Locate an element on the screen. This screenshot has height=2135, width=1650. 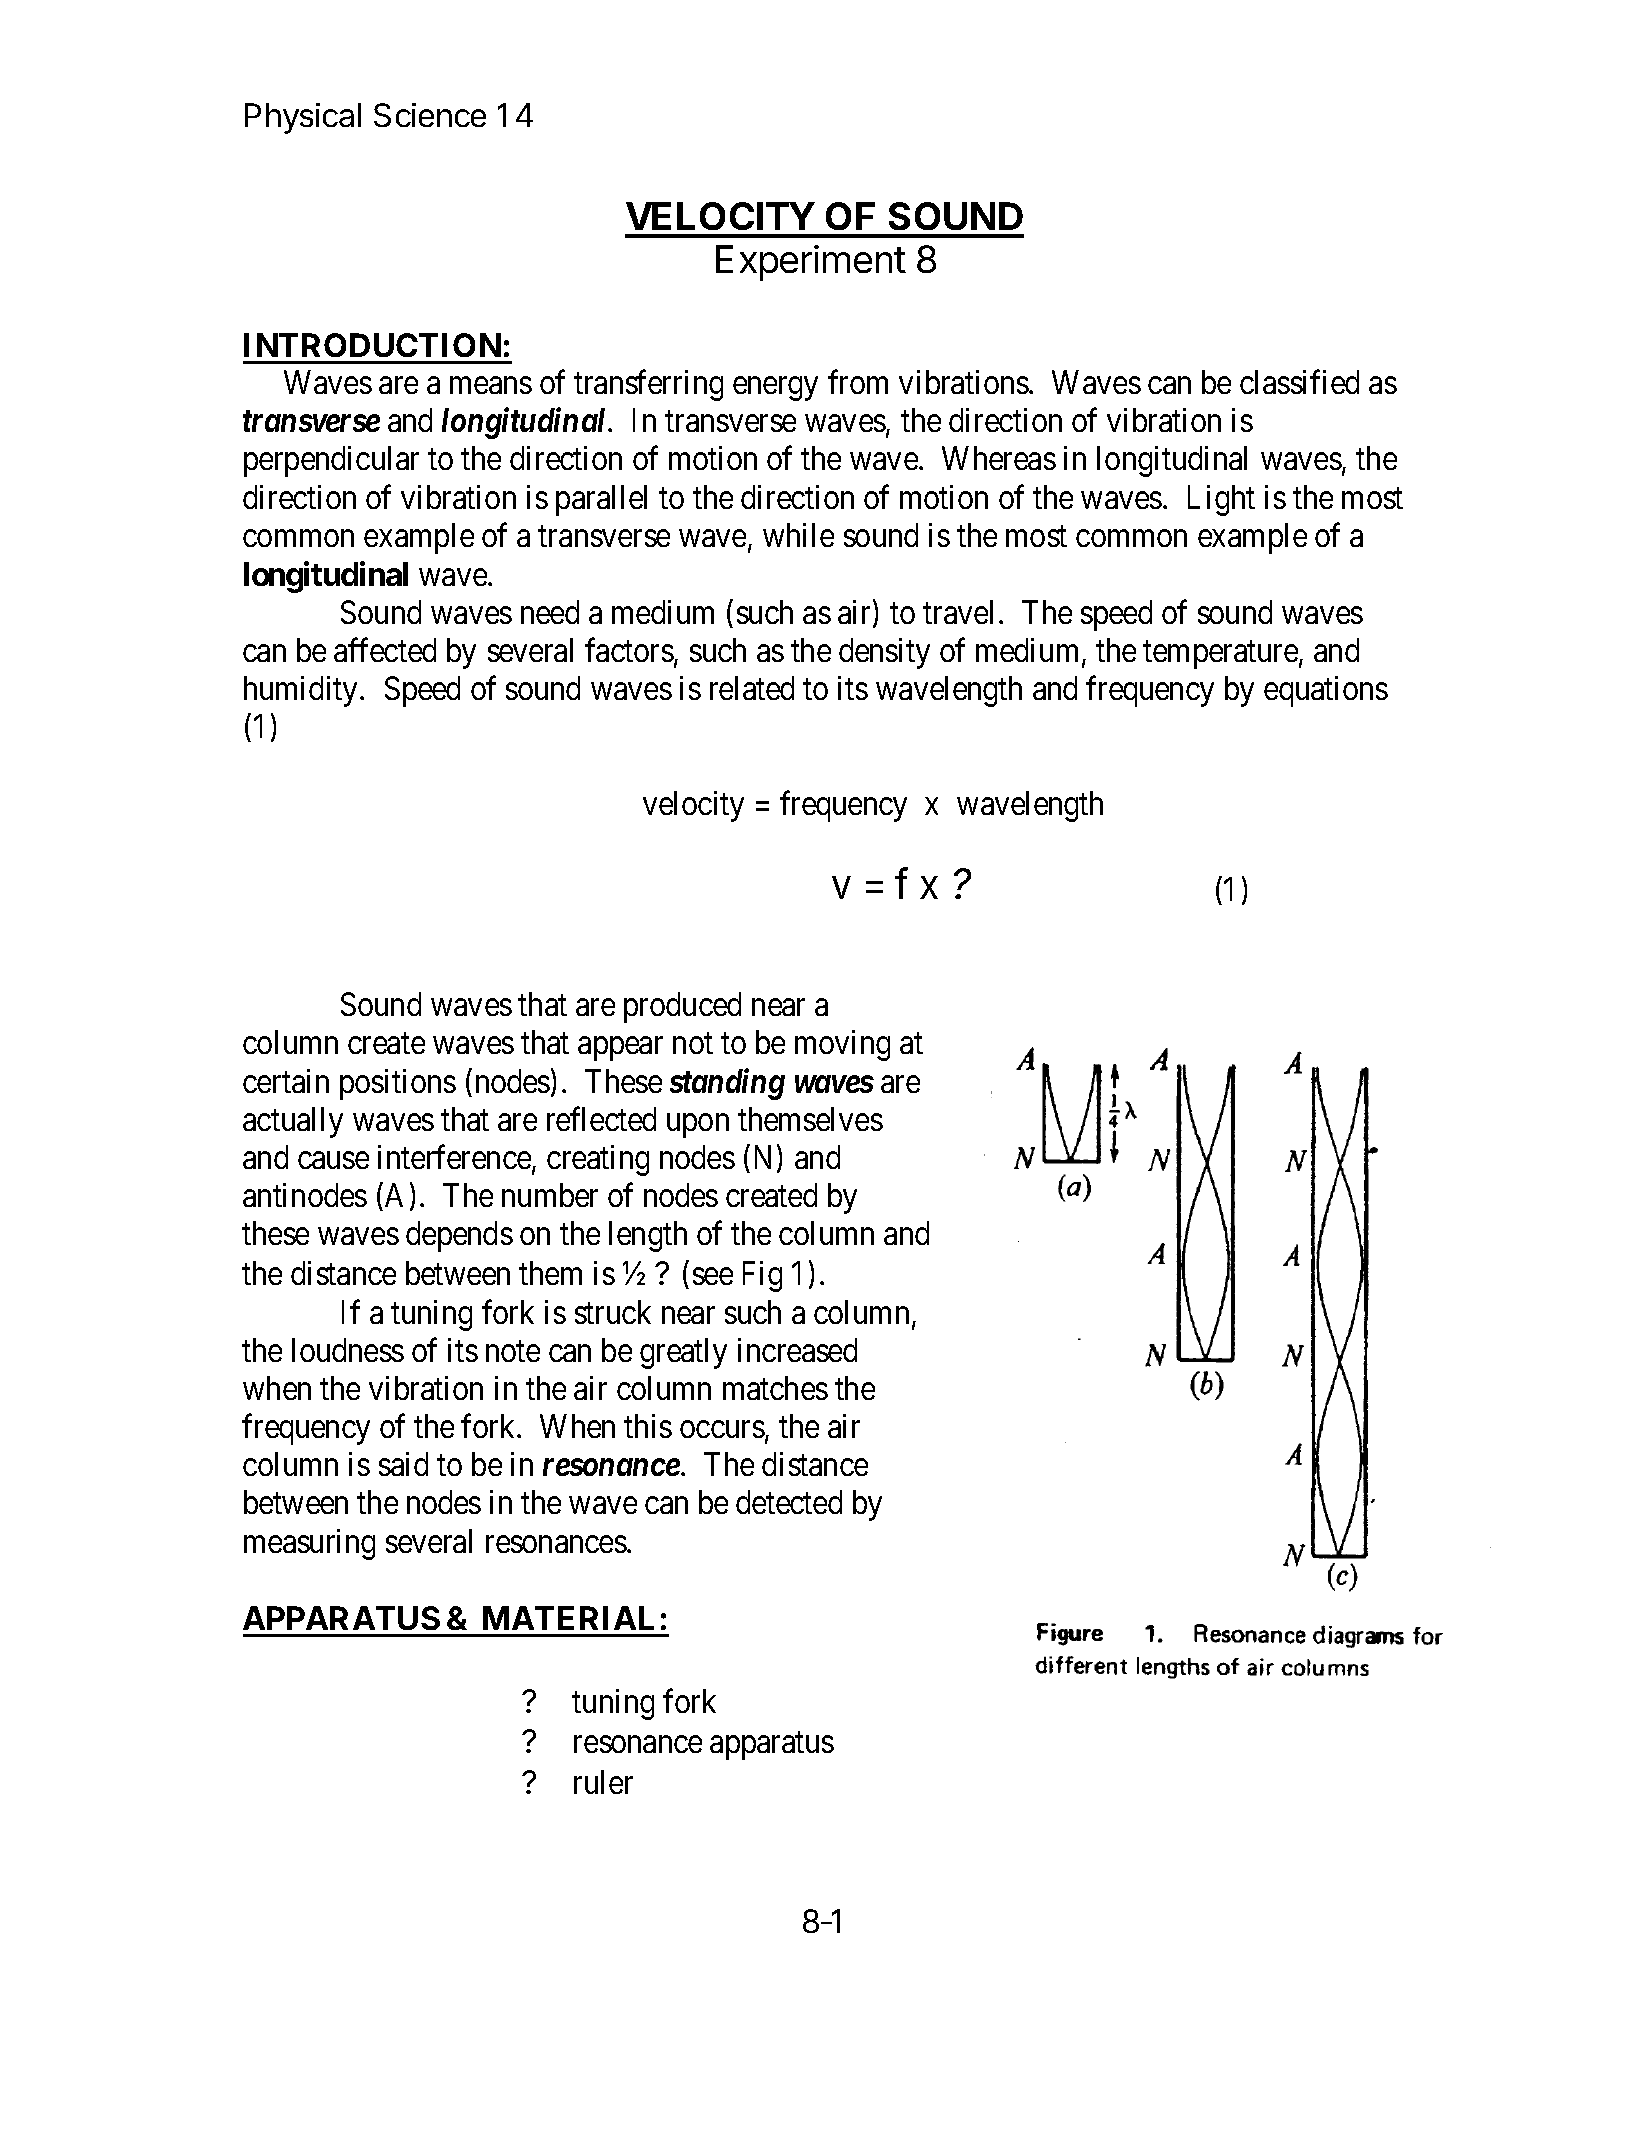
increased is located at coordinates (797, 1350).
